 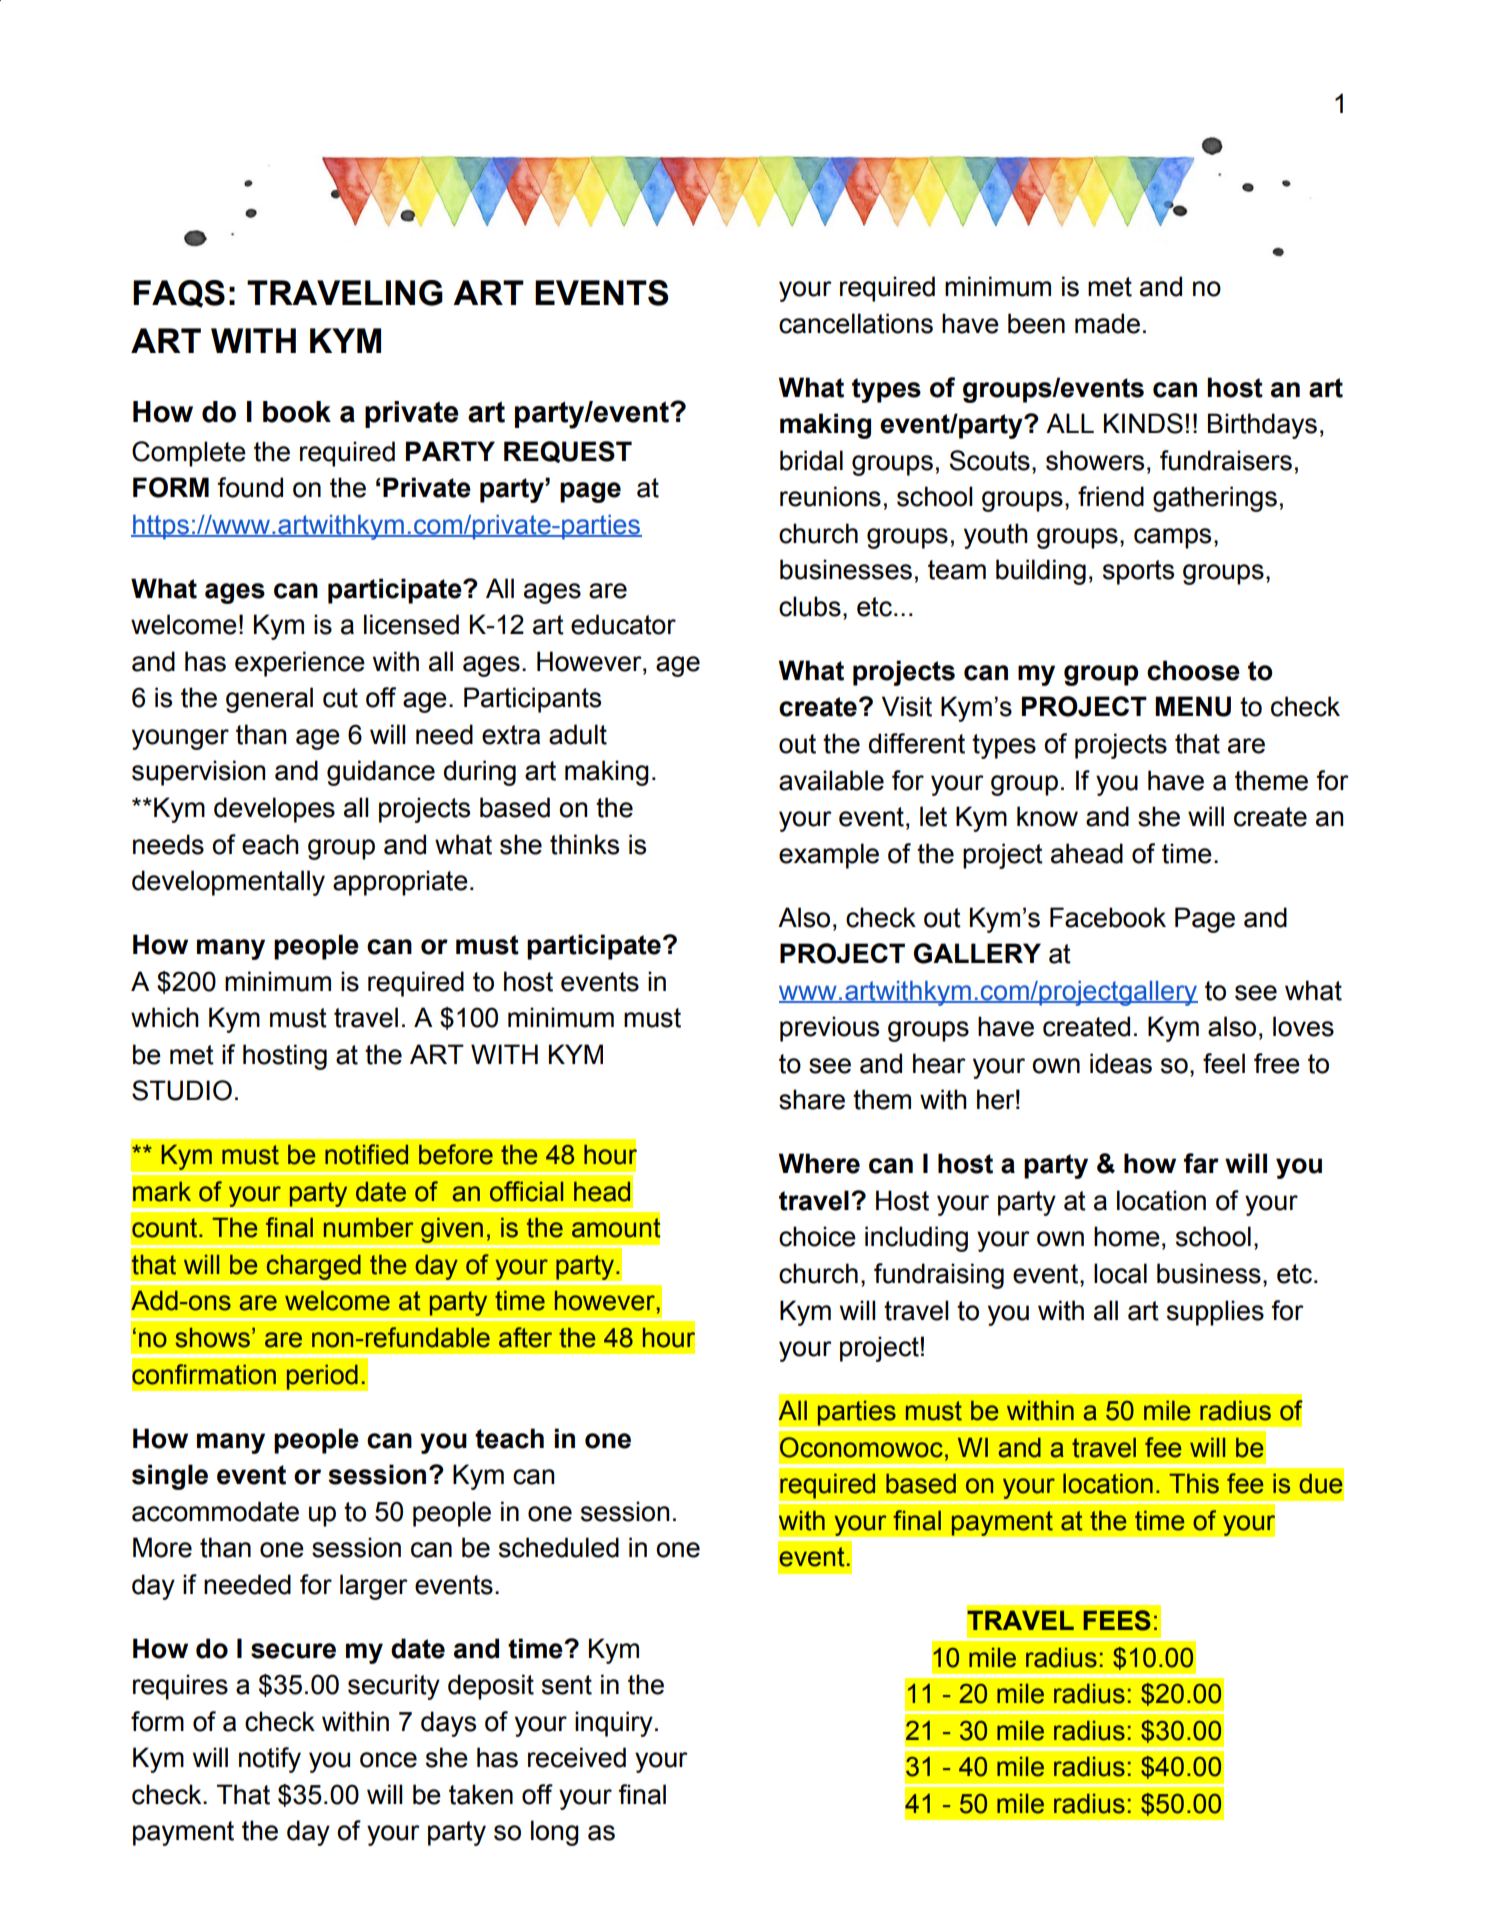 I want to click on period, so click(x=322, y=1377).
